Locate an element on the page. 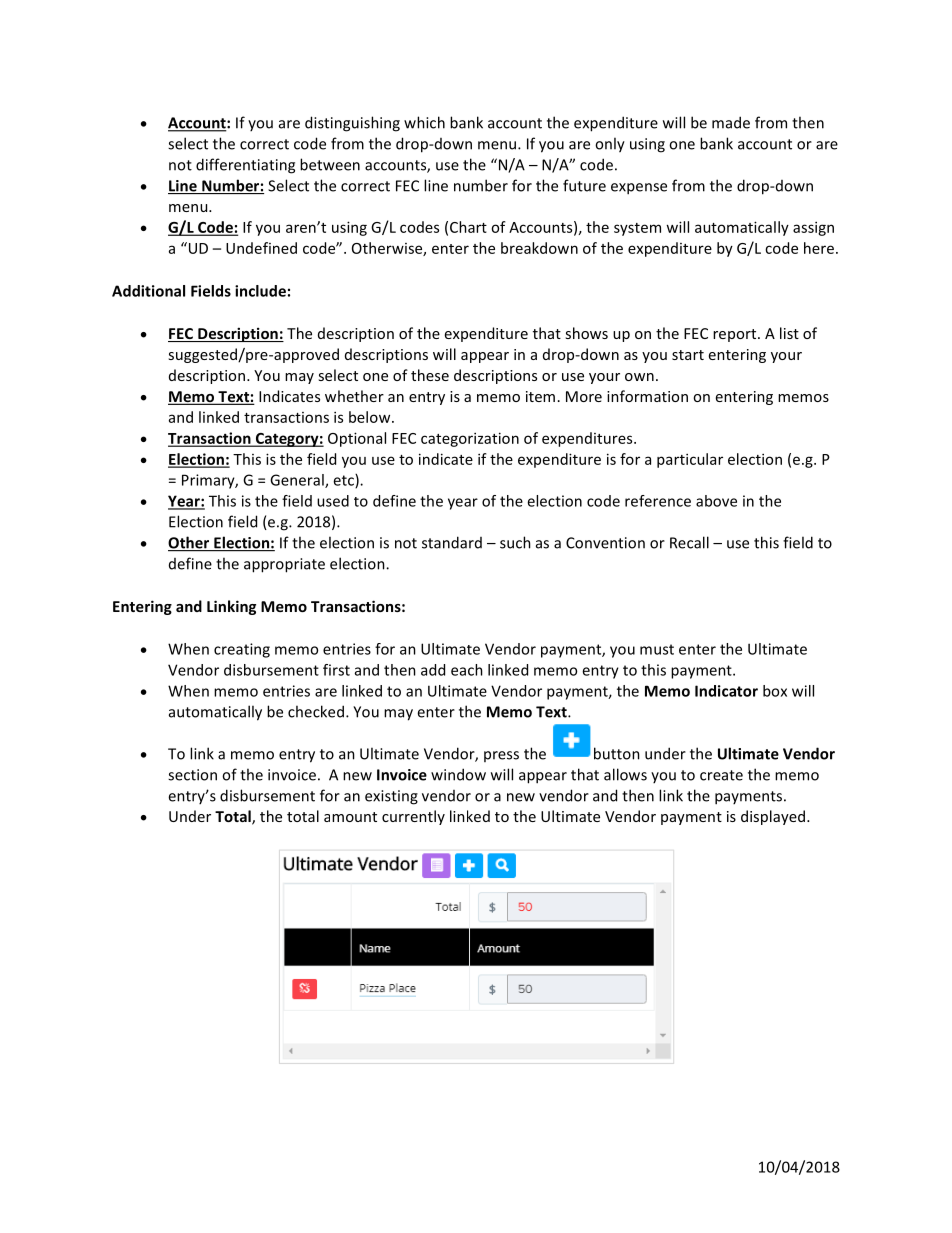 The height and width of the document is (1233, 952). differentiating is located at coordinates (245, 166).
